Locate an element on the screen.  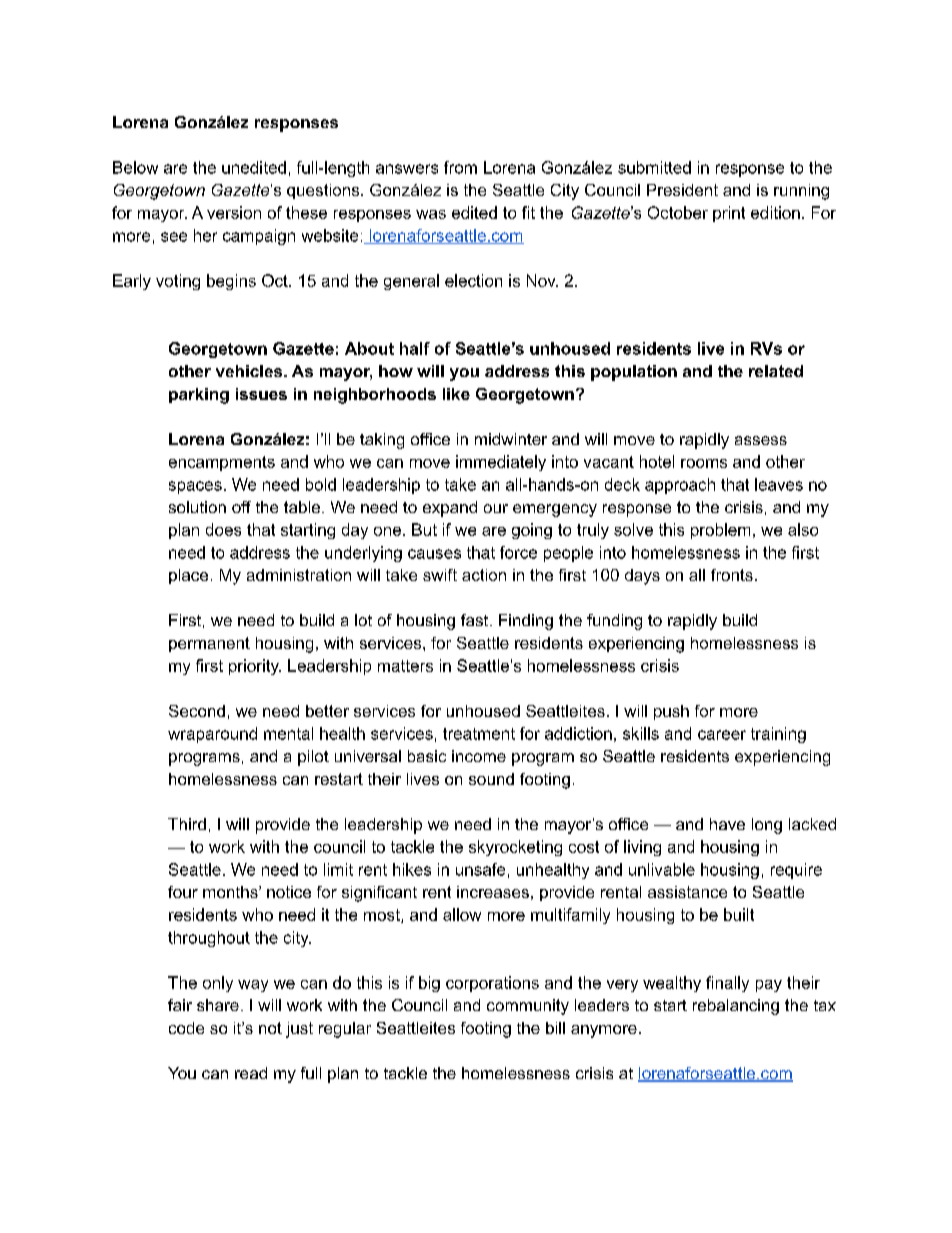
code is located at coordinates (186, 1028).
